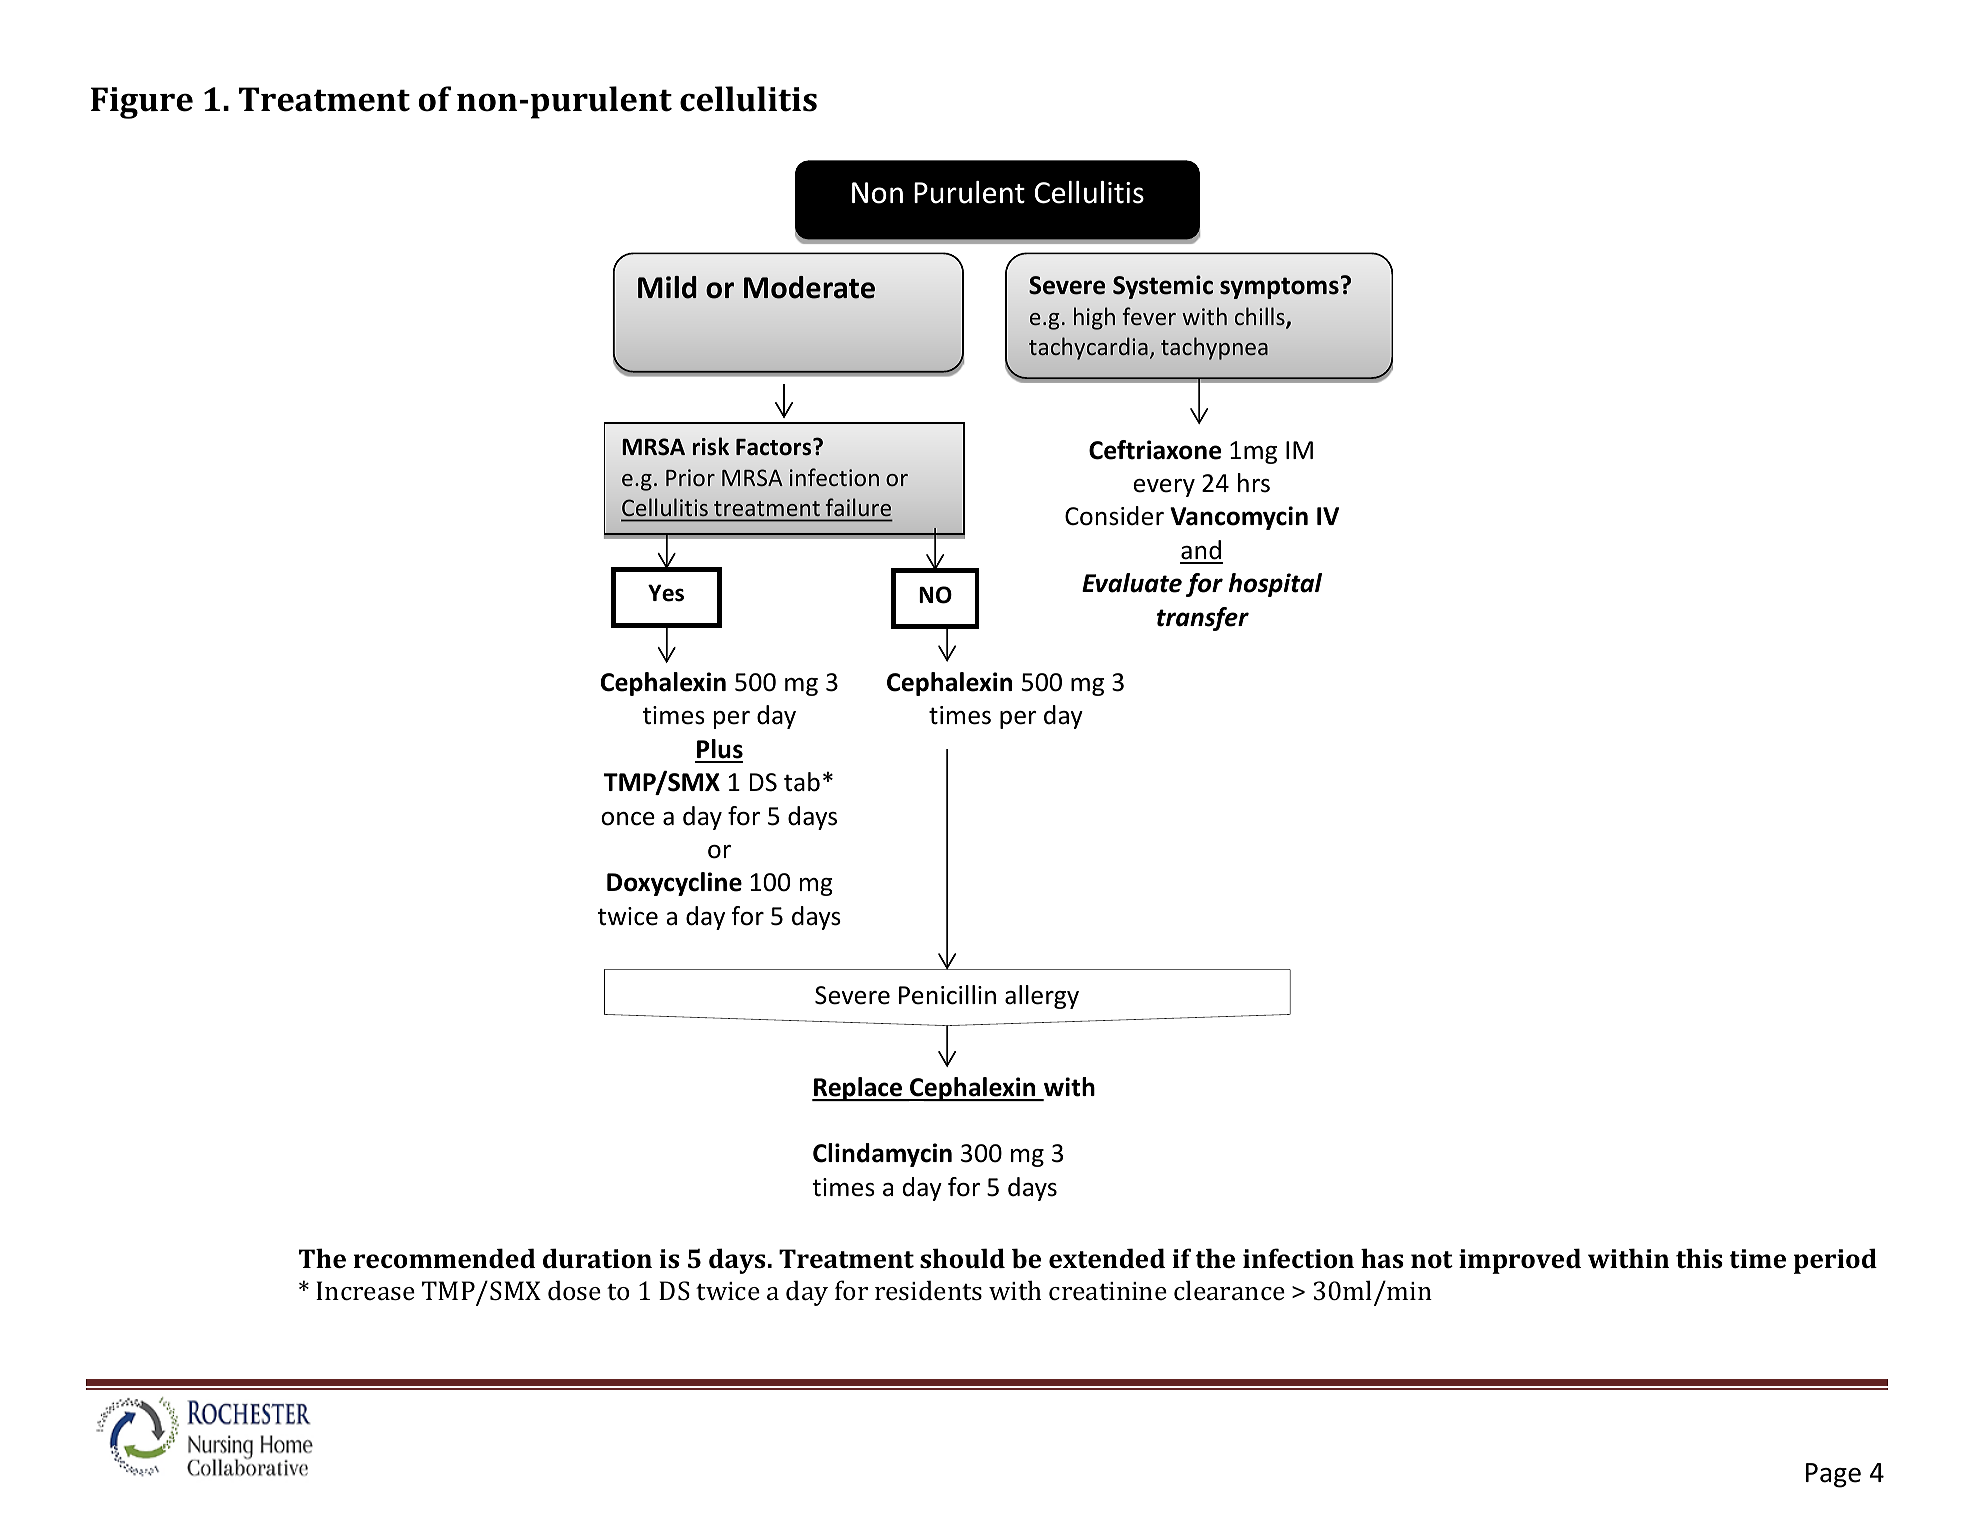 The height and width of the document is (1526, 1974). What do you see at coordinates (142, 103) in the document?
I see `Figure` at bounding box center [142, 103].
